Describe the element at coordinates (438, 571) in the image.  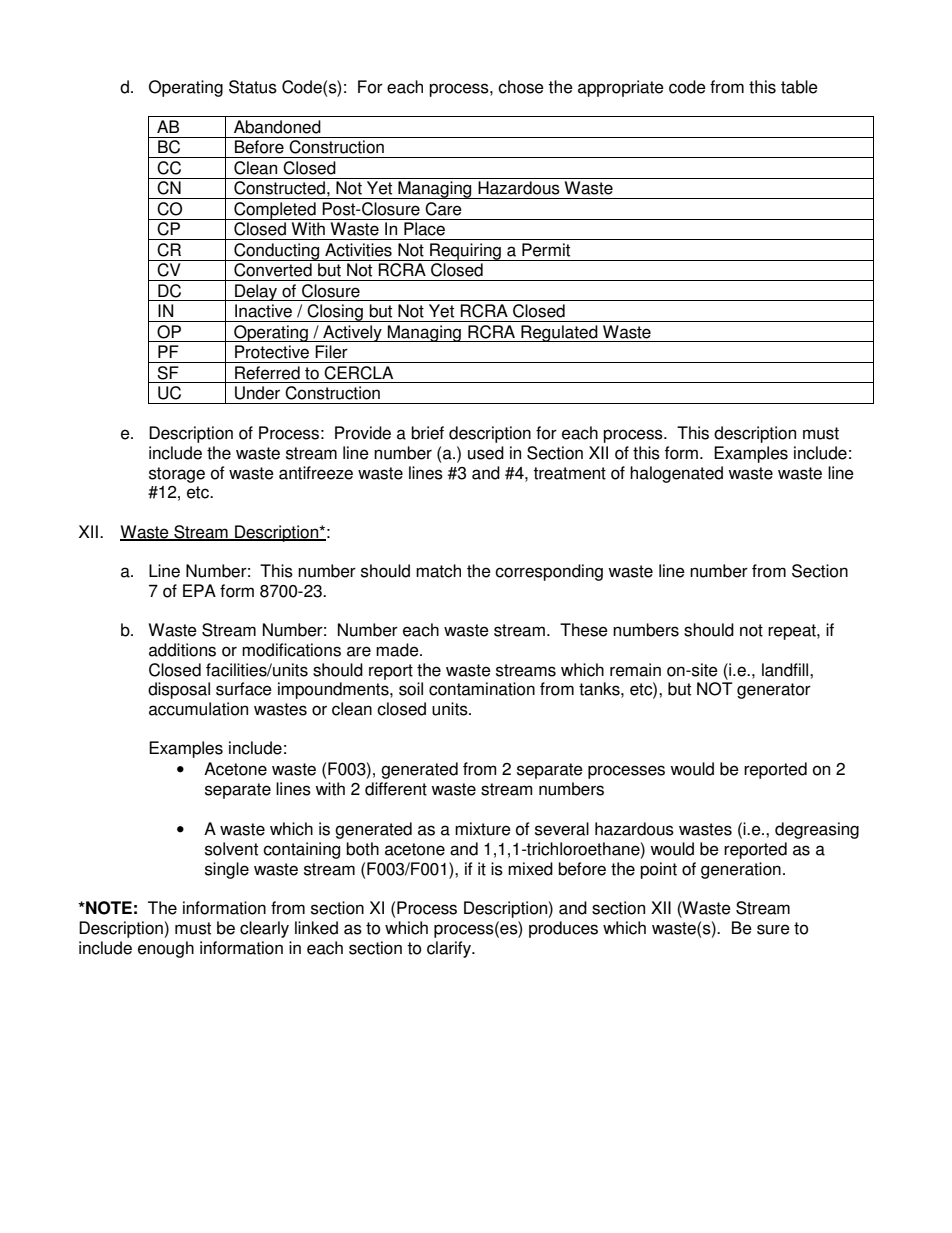
I see `match` at that location.
